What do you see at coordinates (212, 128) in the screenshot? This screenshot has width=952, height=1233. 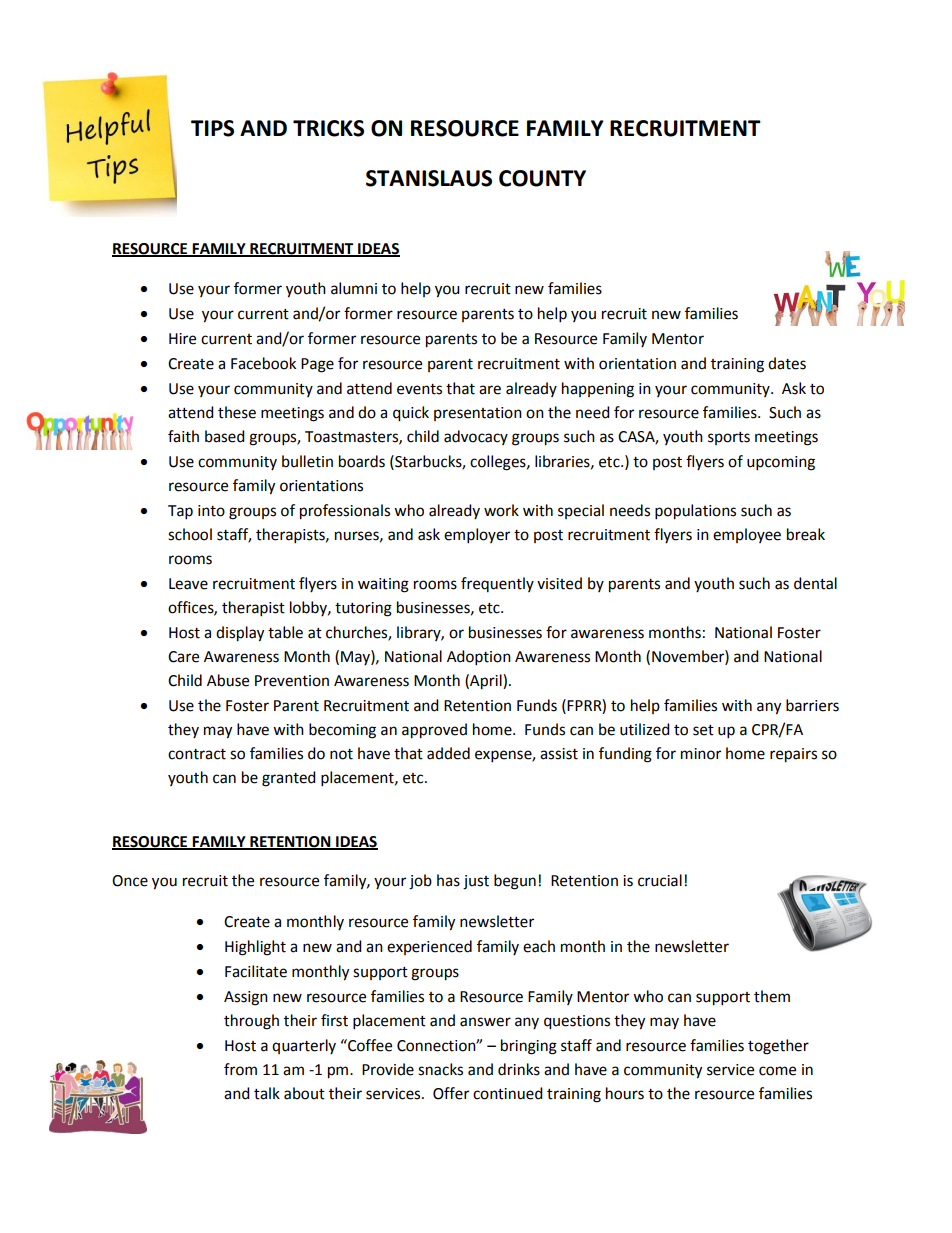 I see `TIPS` at bounding box center [212, 128].
